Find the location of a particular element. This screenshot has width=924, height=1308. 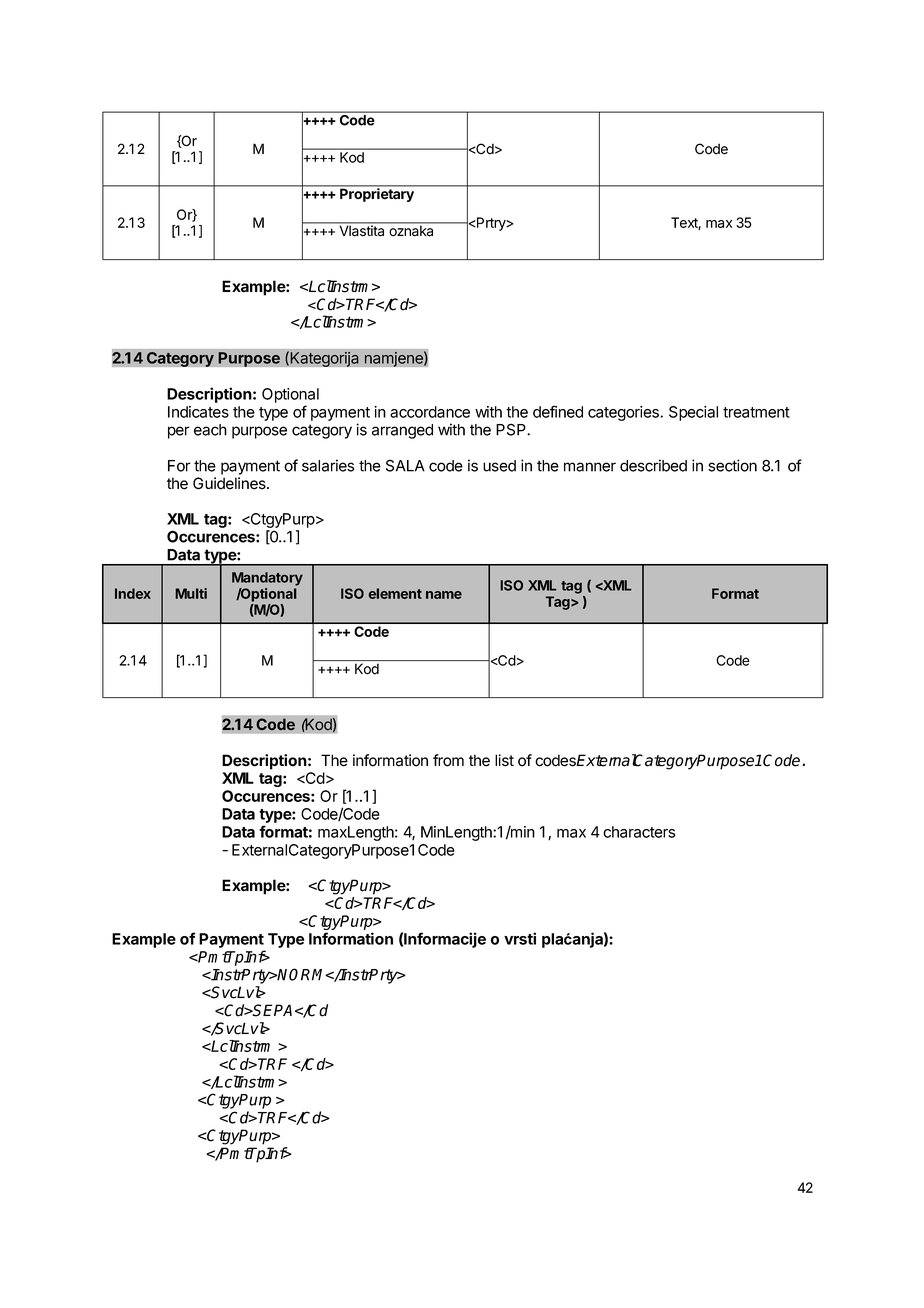

accordance is located at coordinates (430, 412).
